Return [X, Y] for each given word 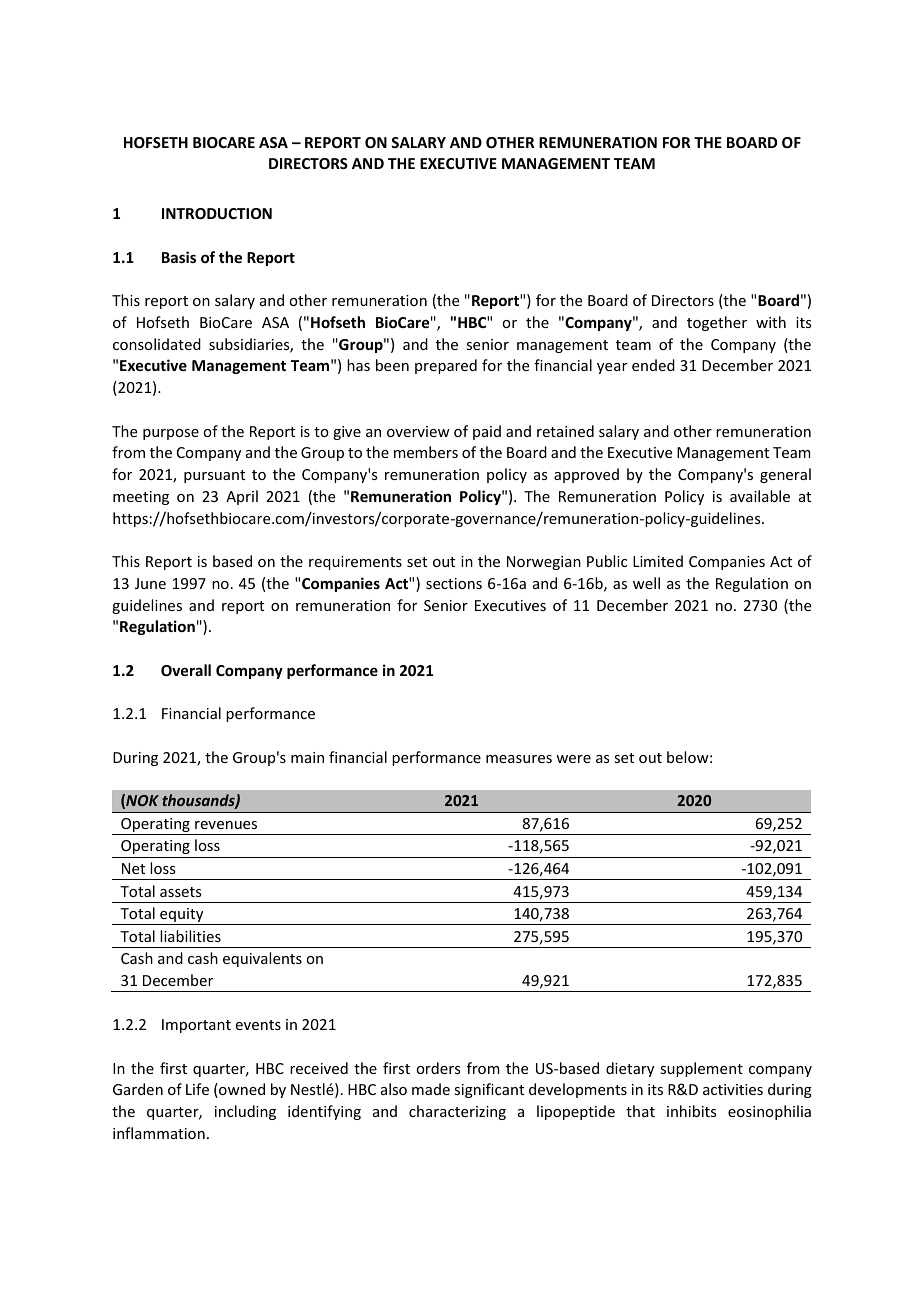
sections [454, 583]
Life [197, 1089]
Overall [186, 670]
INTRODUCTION [217, 213]
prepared [446, 366]
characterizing [457, 1112]
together [717, 323]
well [646, 583]
